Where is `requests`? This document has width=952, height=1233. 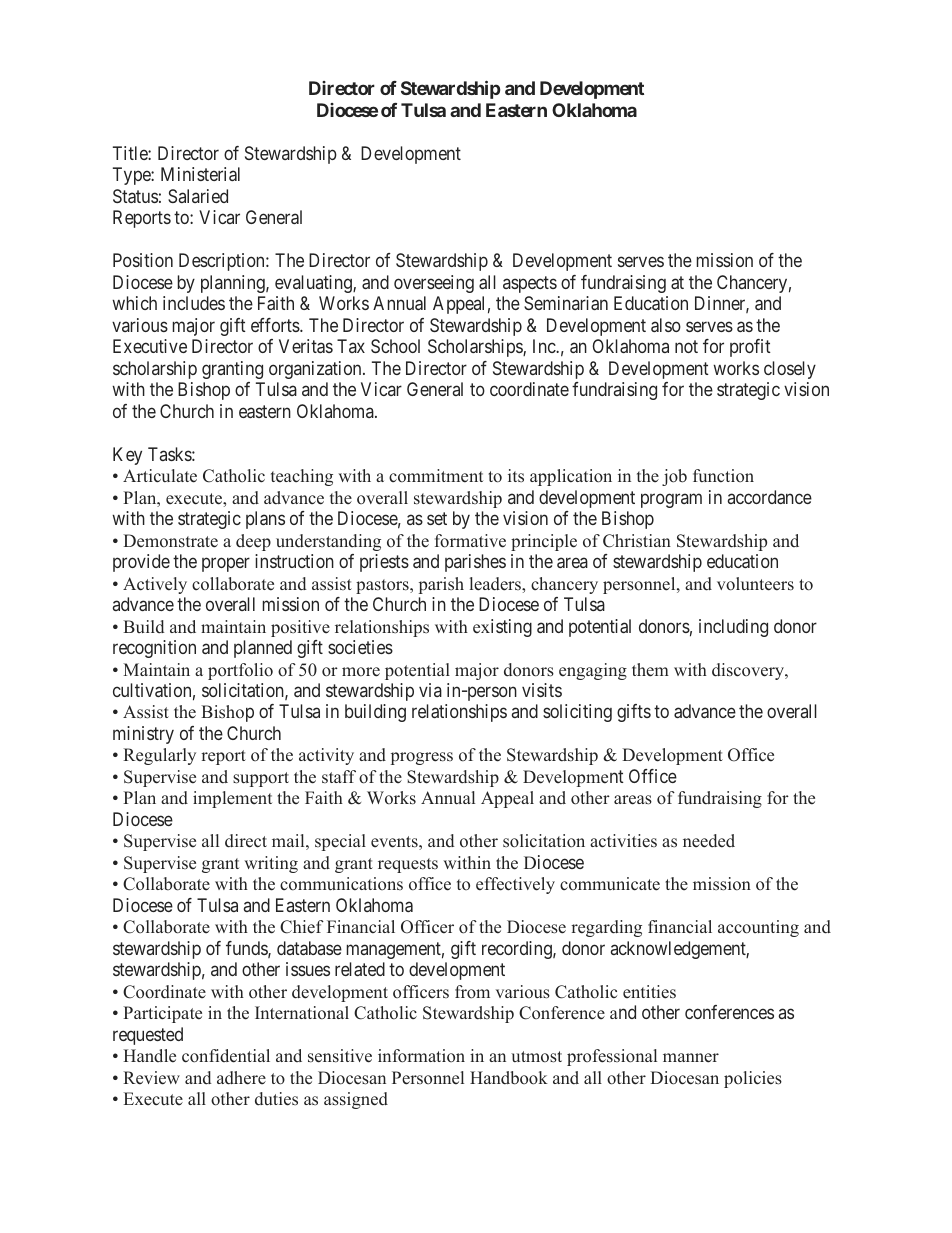
requests is located at coordinates (408, 865).
